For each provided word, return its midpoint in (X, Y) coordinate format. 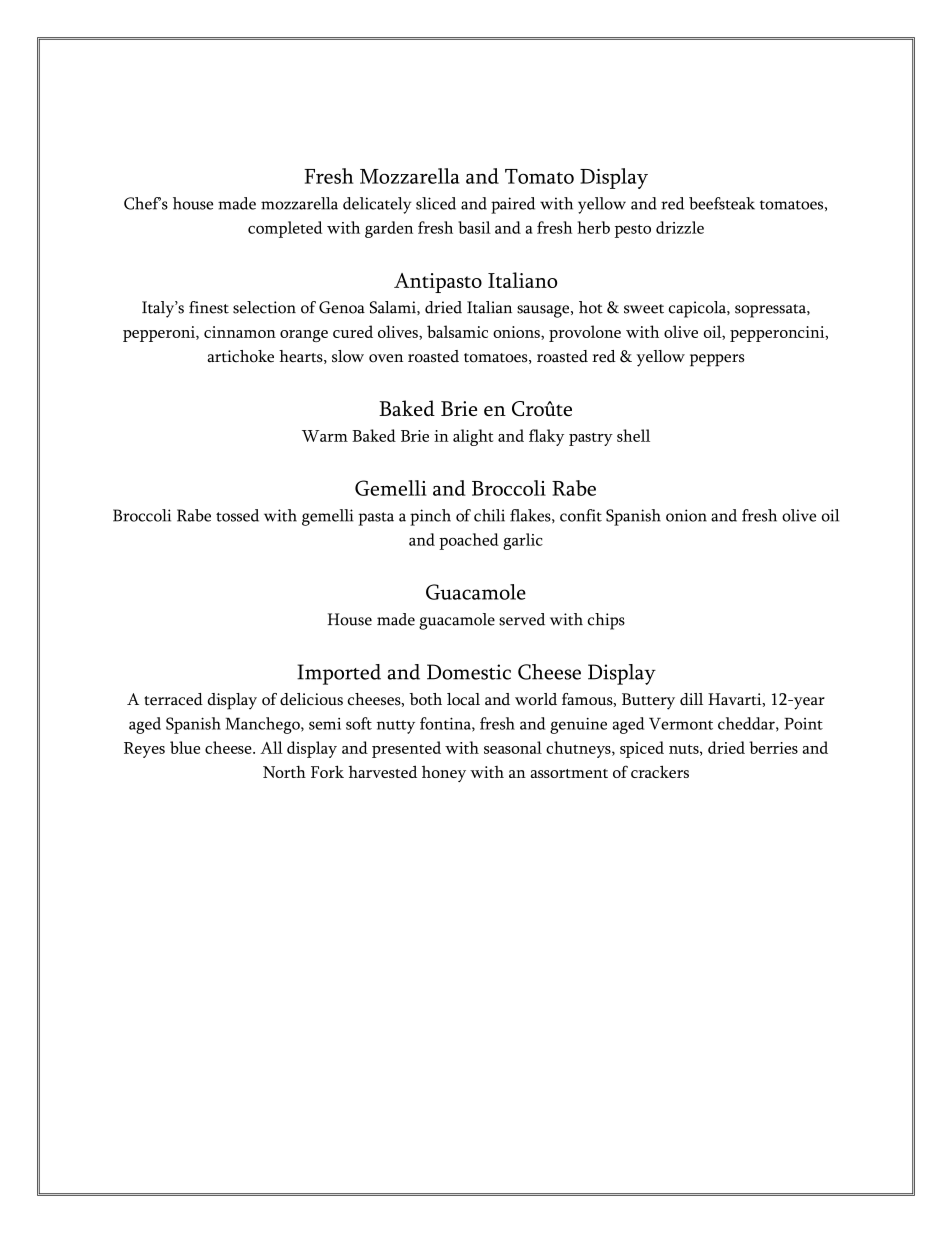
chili (489, 515)
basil (474, 227)
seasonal (513, 747)
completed (285, 229)
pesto (633, 231)
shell (633, 435)
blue (185, 747)
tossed (237, 515)
